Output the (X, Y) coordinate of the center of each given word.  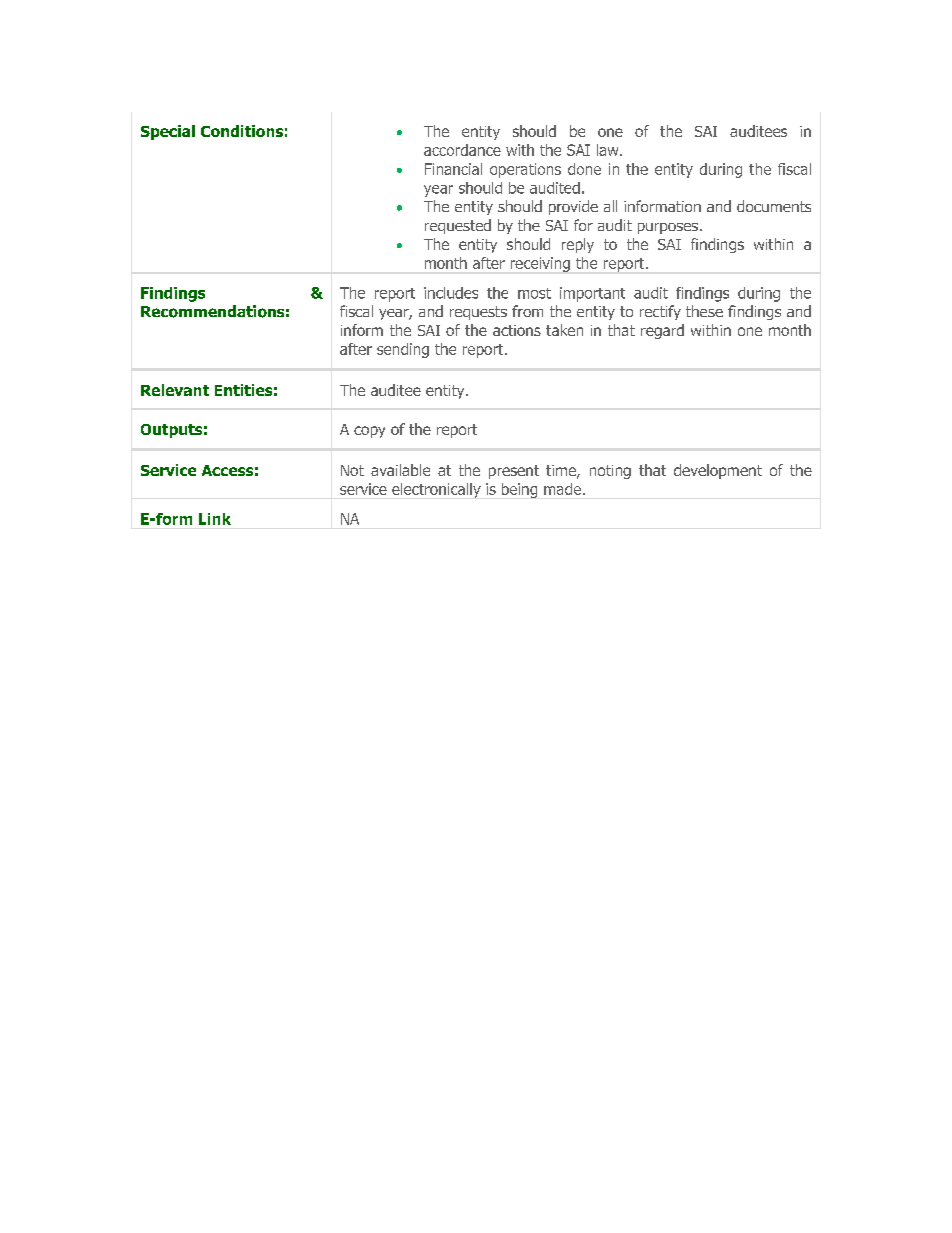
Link (215, 519)
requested (458, 226)
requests (478, 313)
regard (662, 331)
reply (578, 245)
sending (403, 350)
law (609, 150)
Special (168, 132)
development (718, 471)
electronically (436, 490)
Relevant (175, 390)
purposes (668, 228)
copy (369, 432)
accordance (462, 150)
